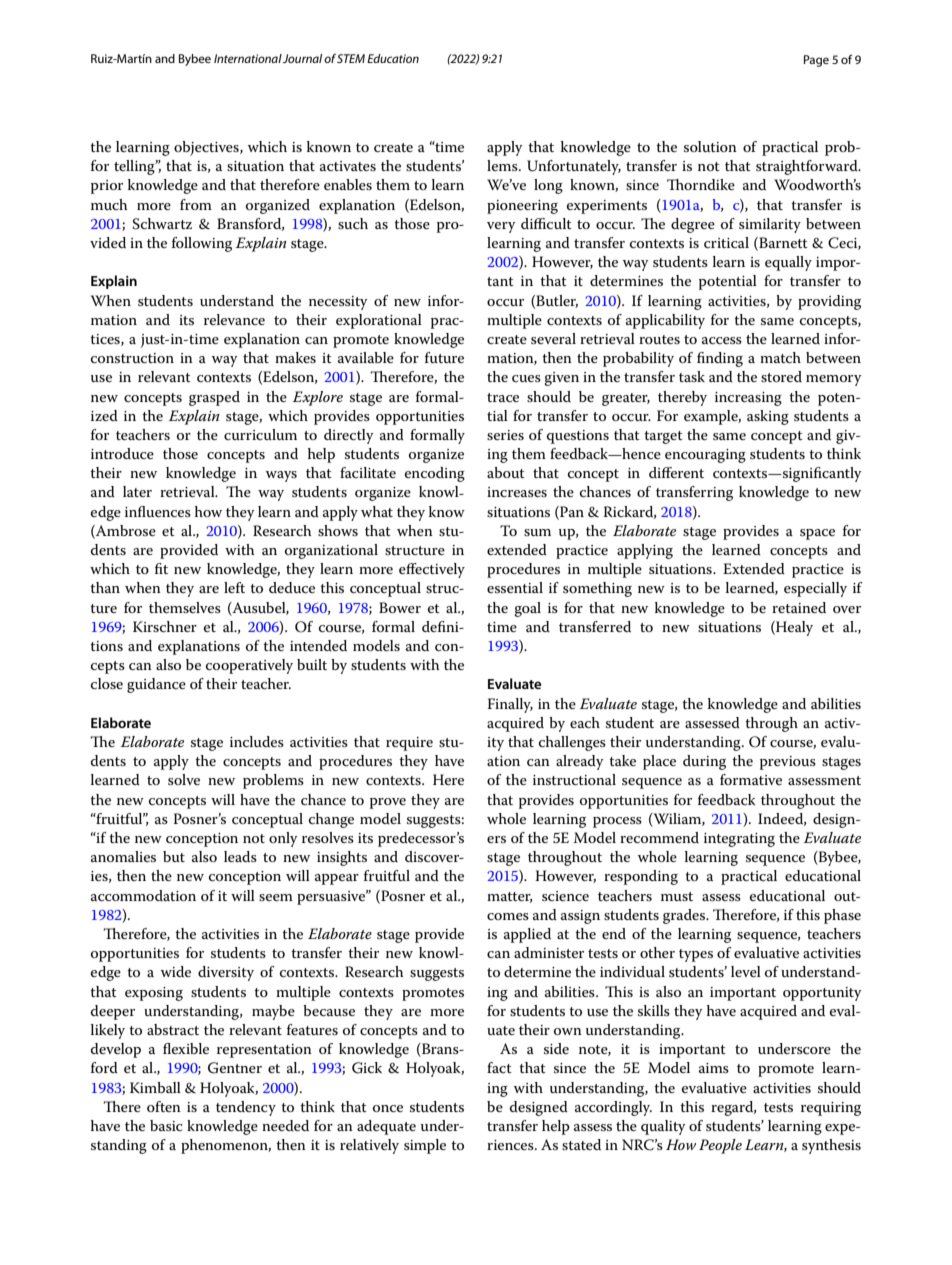 Image resolution: width=952 pixels, height=1265 pixels. What do you see at coordinates (816, 61) in the page?
I see `Page` at bounding box center [816, 61].
